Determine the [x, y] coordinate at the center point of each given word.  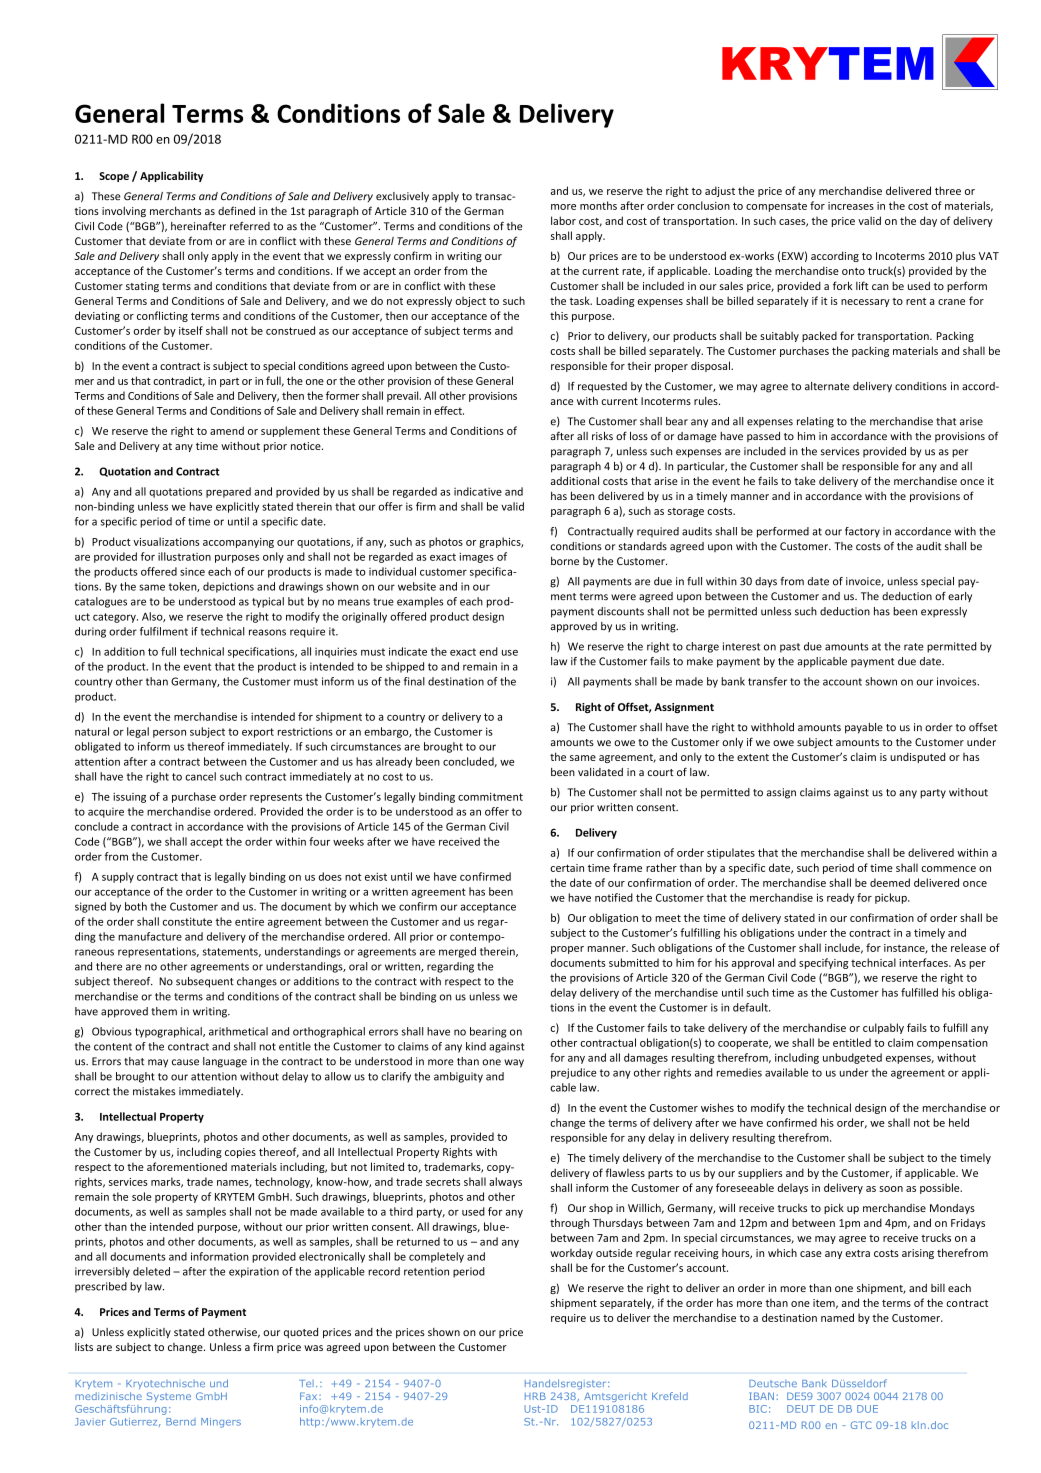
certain [567, 868]
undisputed [917, 757]
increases [851, 206]
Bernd [181, 1422]
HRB [535, 1396]
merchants [175, 210]
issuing [129, 798]
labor [563, 220]
